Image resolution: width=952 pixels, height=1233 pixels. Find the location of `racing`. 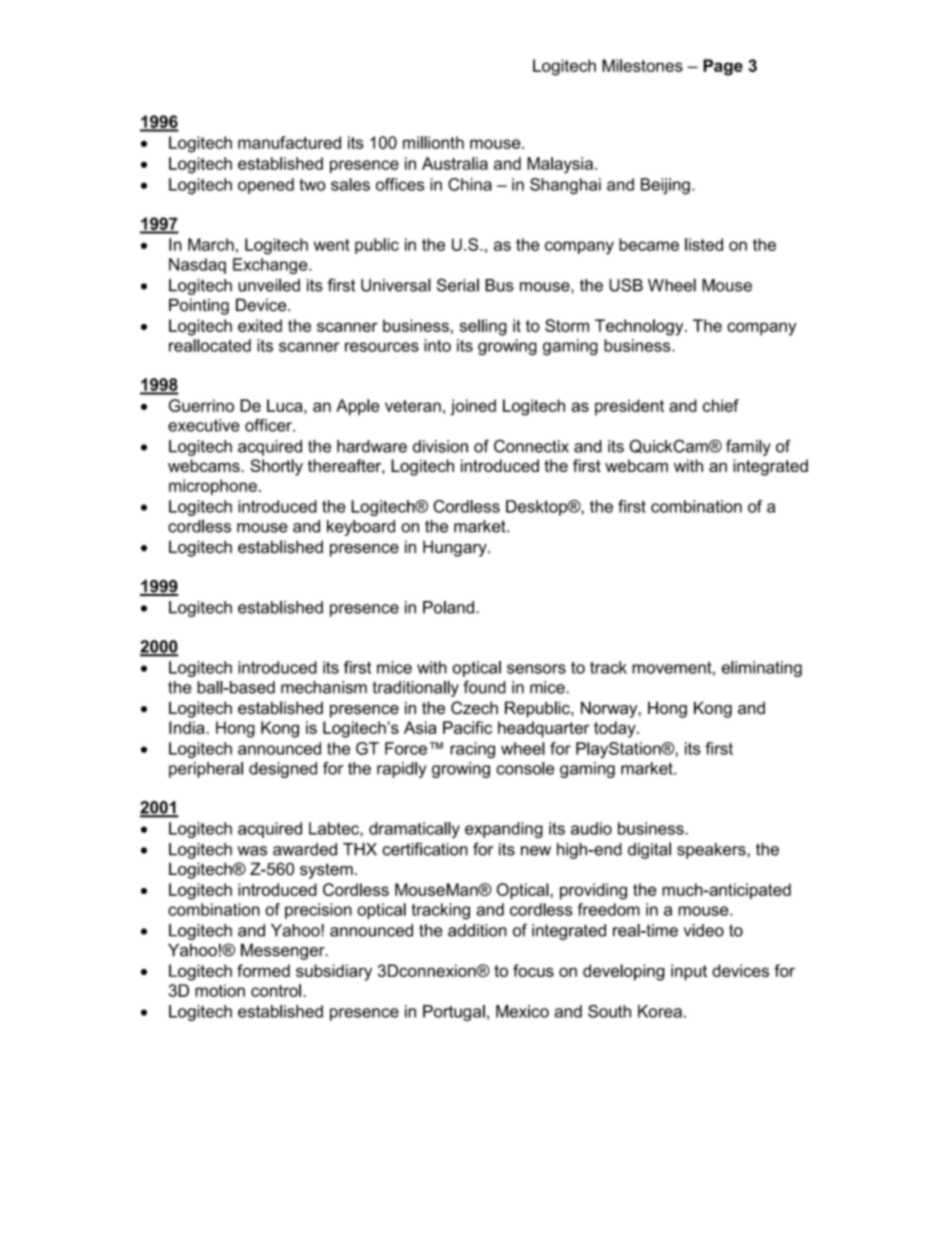

racing is located at coordinates (472, 750).
